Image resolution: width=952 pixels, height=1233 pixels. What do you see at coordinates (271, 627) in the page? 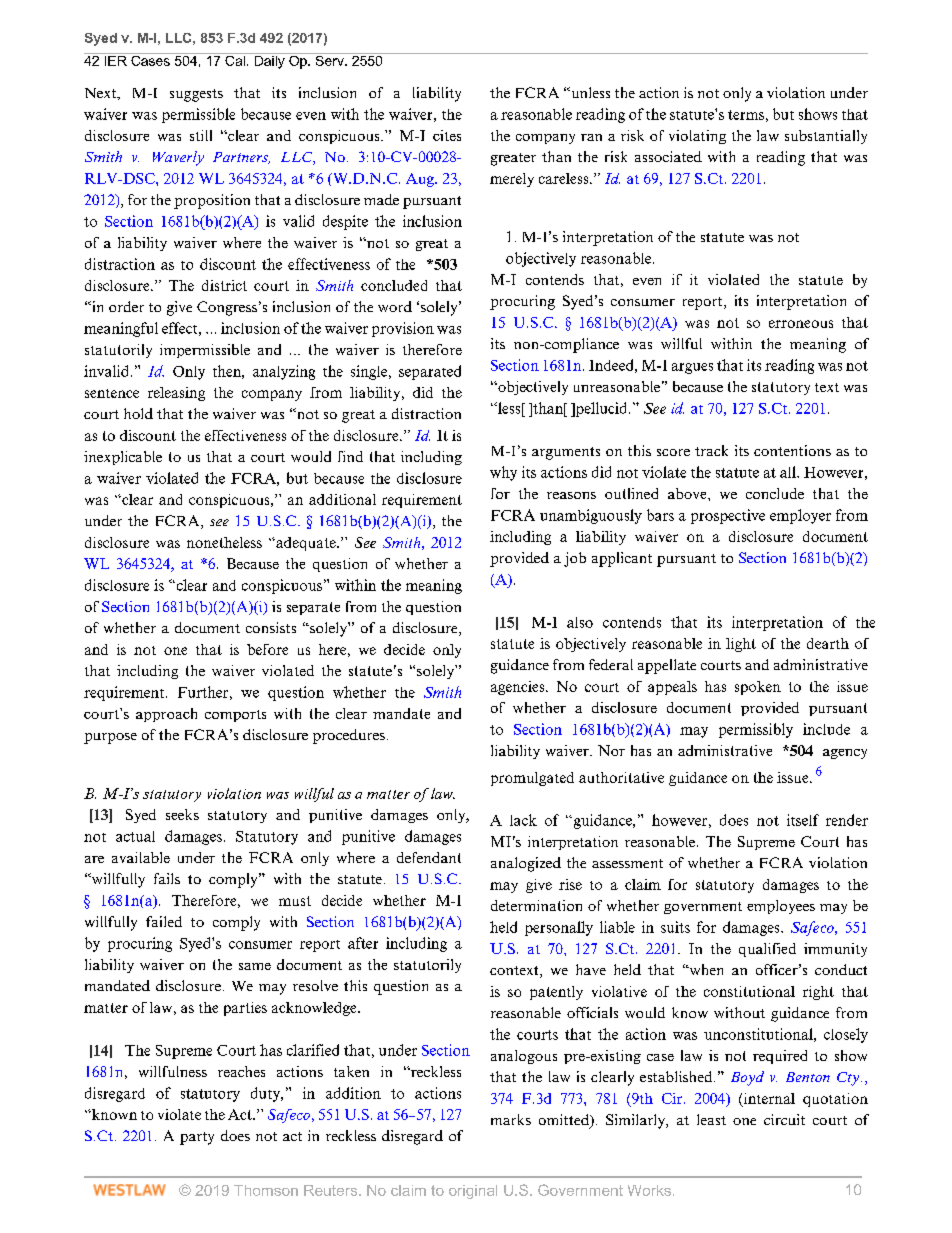
I see `consists` at bounding box center [271, 627].
